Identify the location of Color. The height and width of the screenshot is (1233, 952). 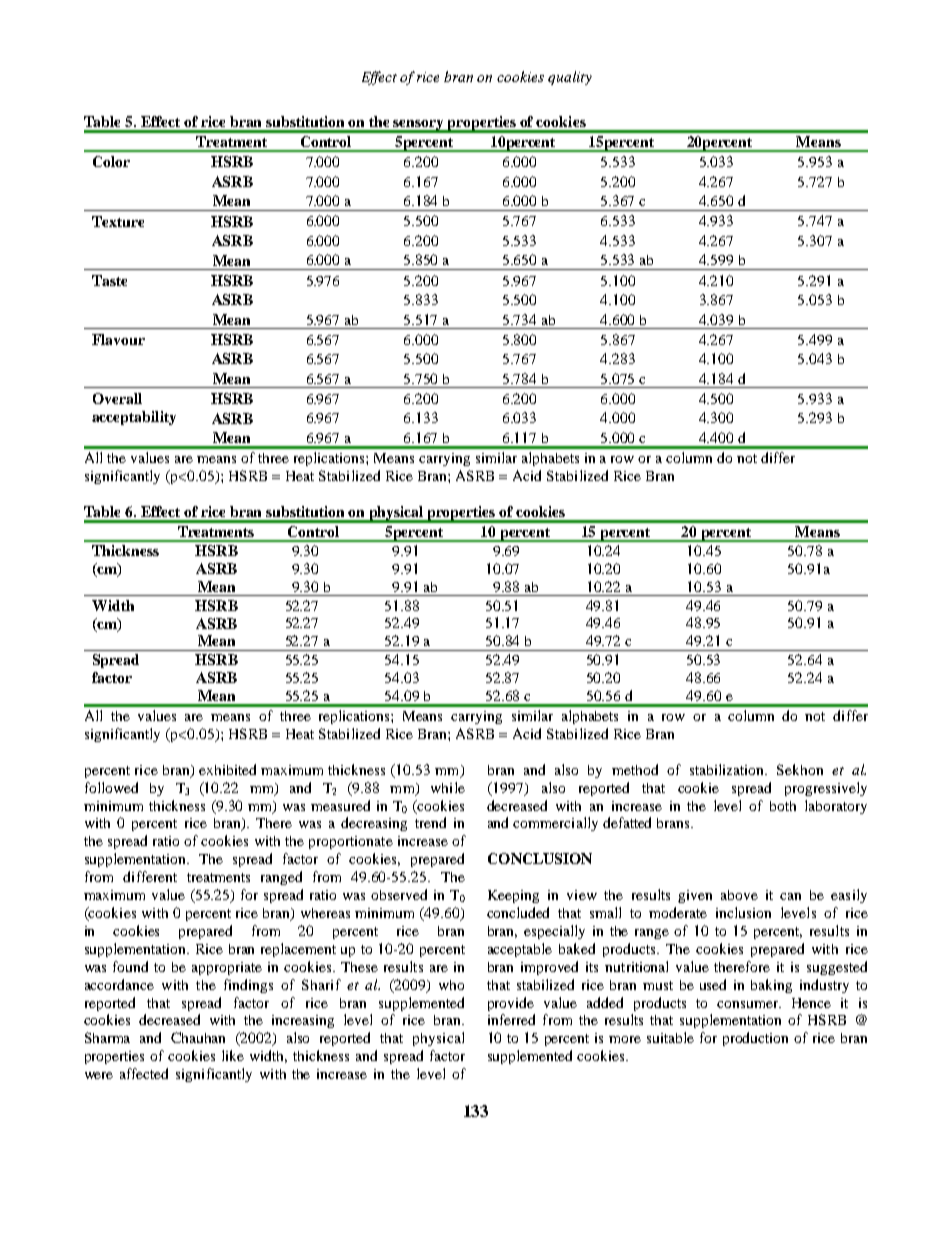
(111, 161).
